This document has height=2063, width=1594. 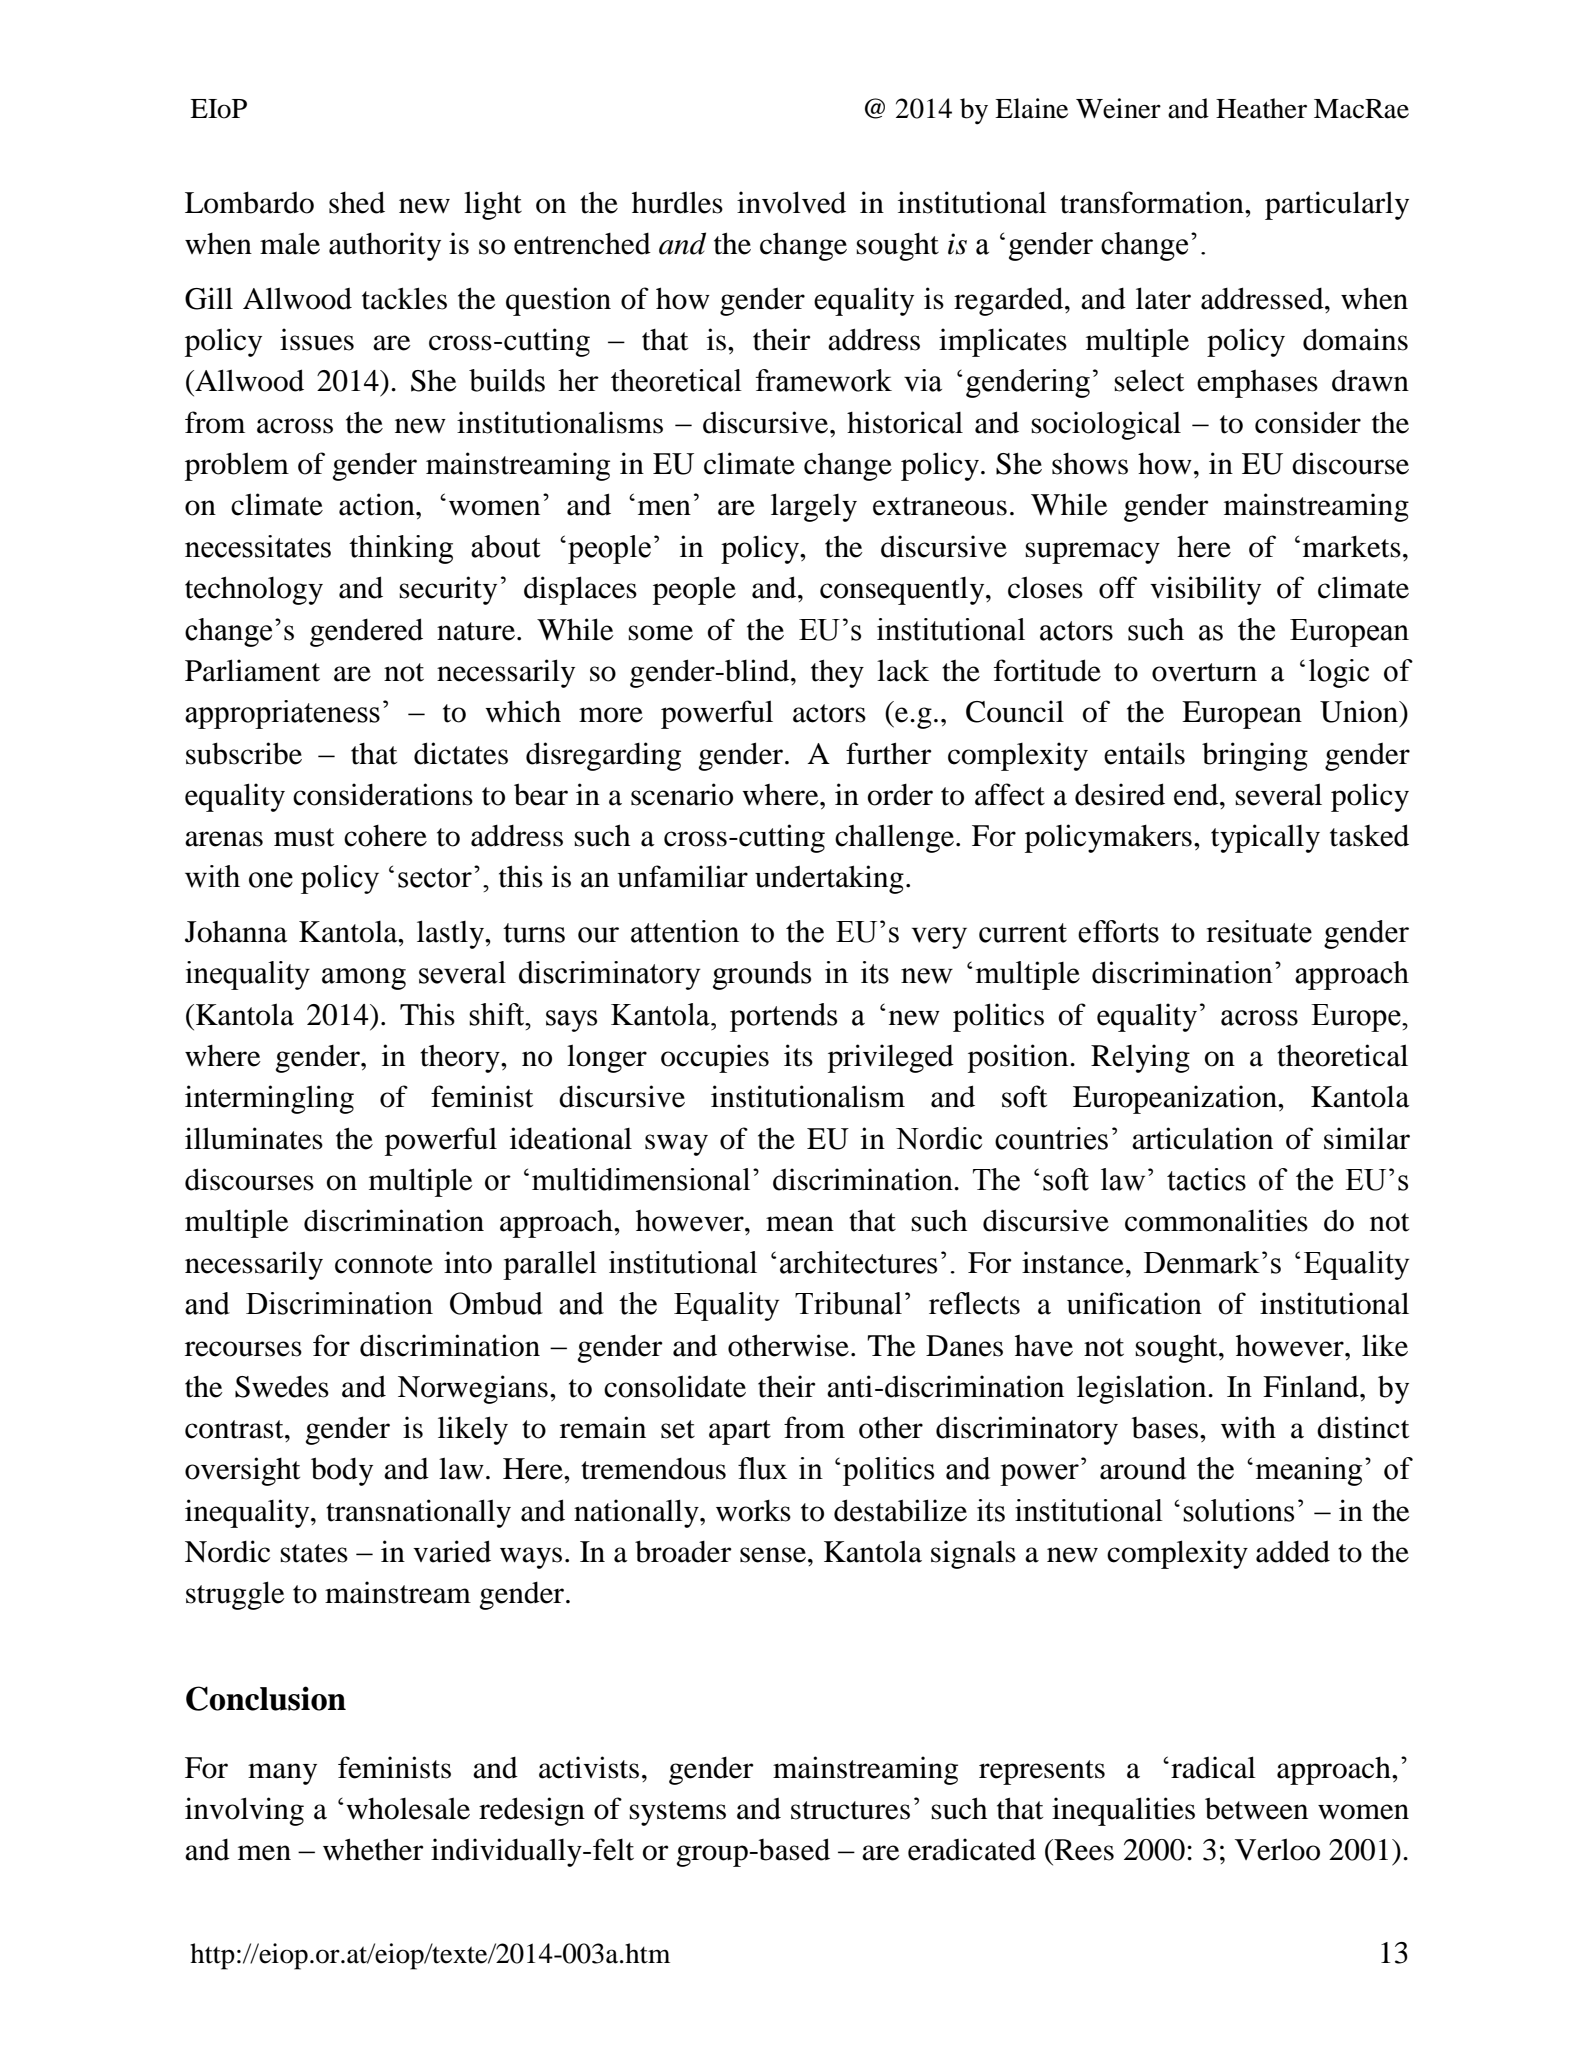 I want to click on largely, so click(x=814, y=507).
